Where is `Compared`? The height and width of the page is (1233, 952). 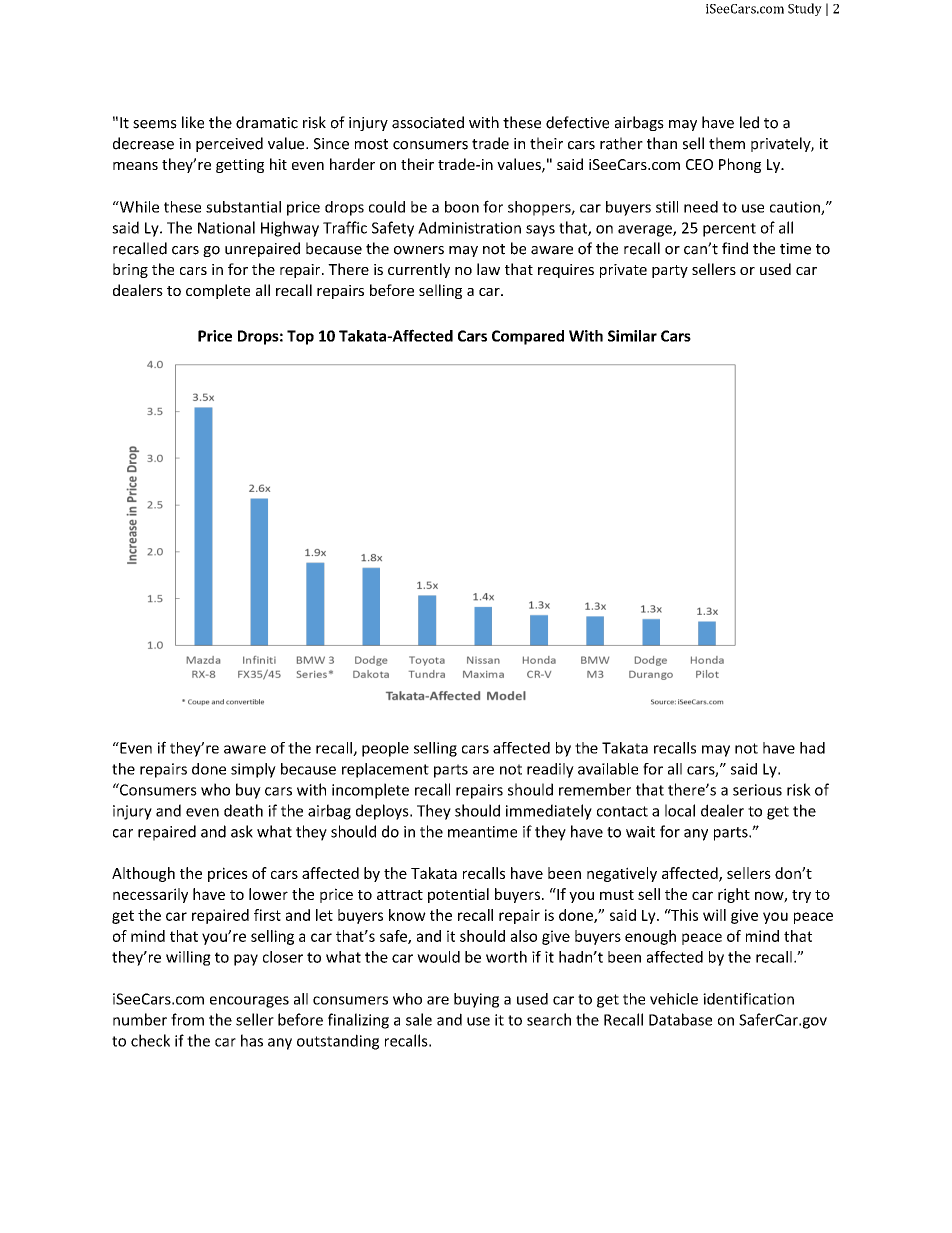
Compared is located at coordinates (528, 337).
